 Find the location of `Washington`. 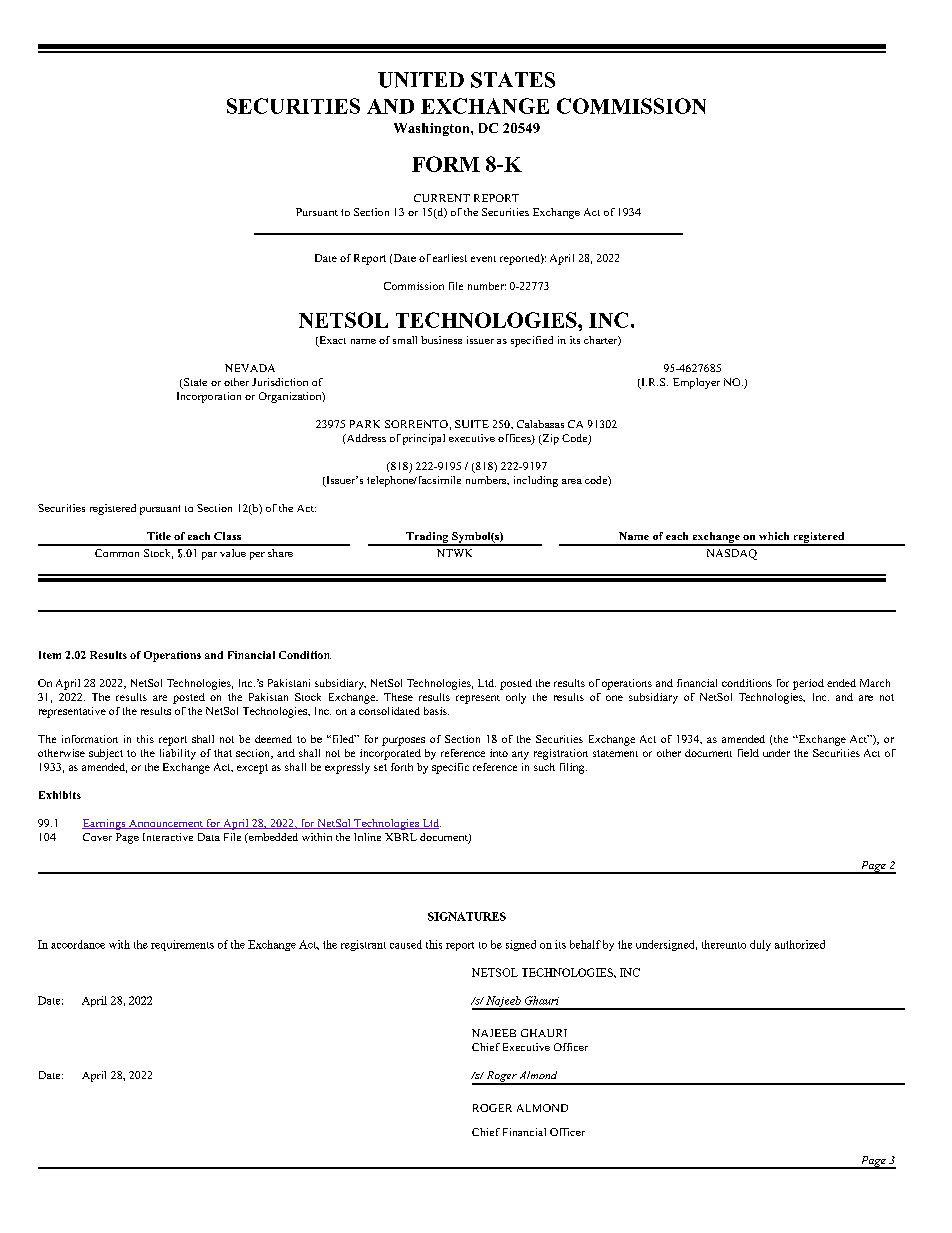

Washington is located at coordinates (433, 129).
